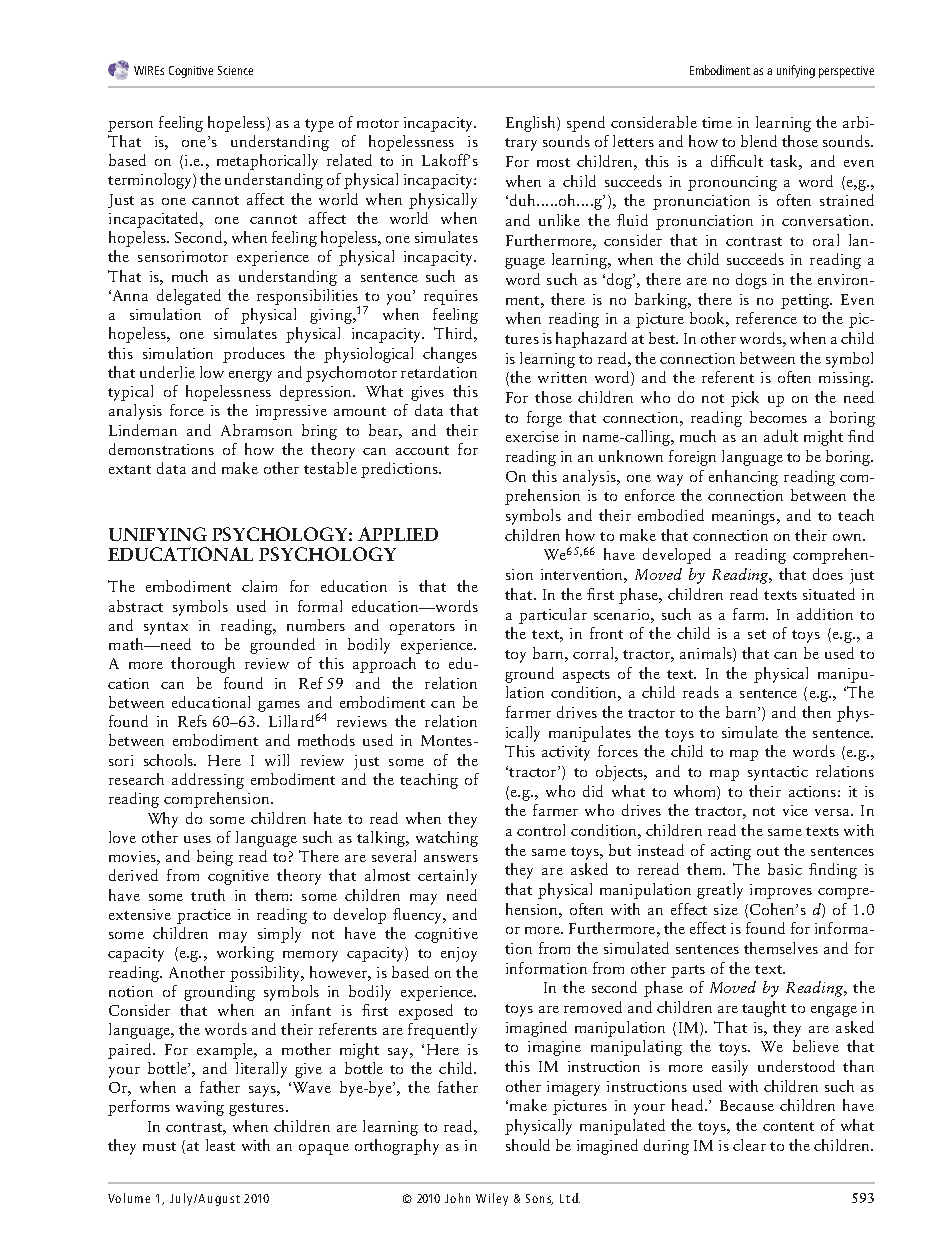 The height and width of the document is (1256, 952). What do you see at coordinates (795, 810) in the document?
I see `vice` at bounding box center [795, 810].
